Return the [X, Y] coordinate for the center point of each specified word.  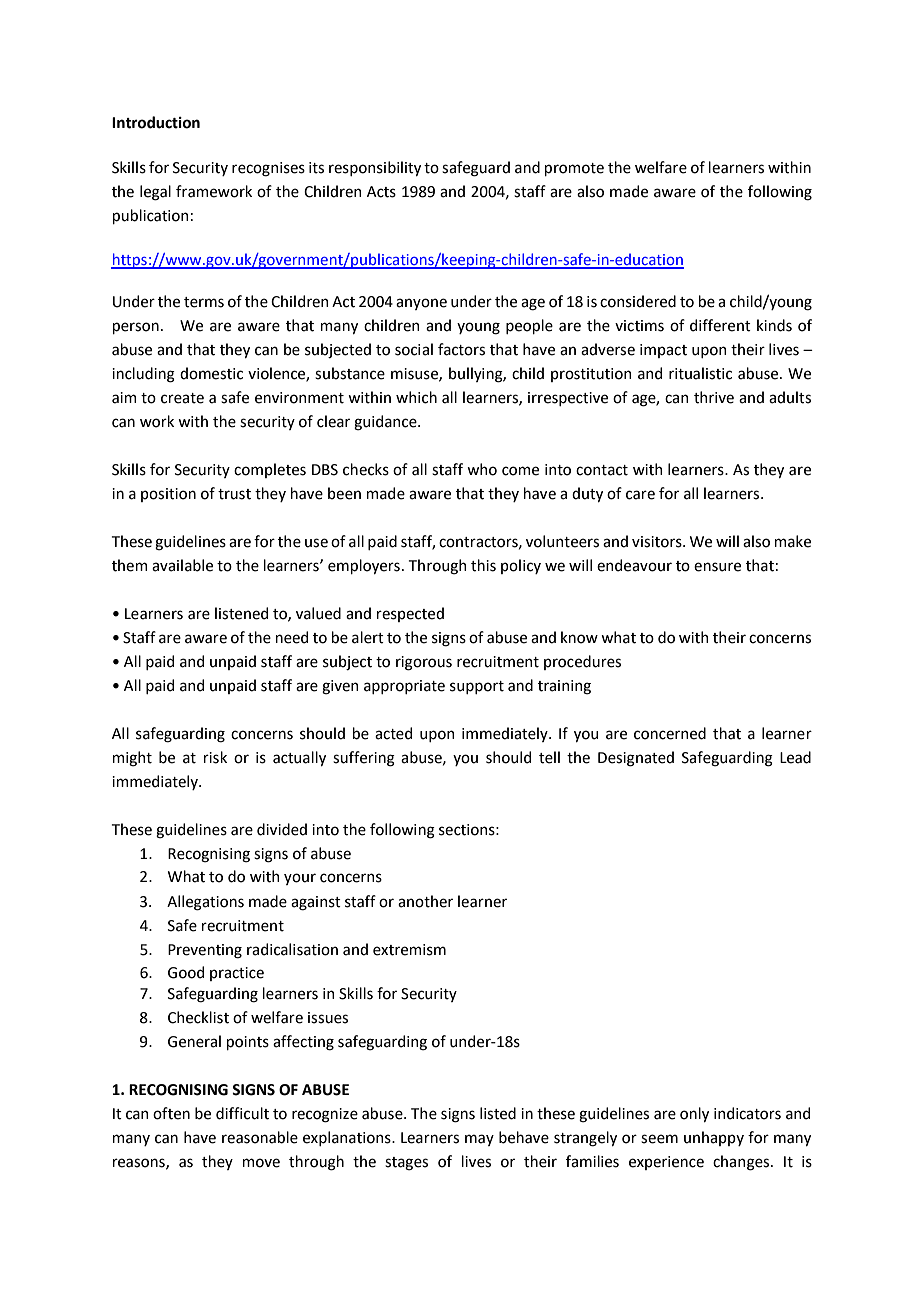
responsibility [375, 168]
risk [215, 757]
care [640, 495]
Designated [636, 759]
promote [574, 169]
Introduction [156, 122]
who [482, 469]
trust [234, 494]
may [479, 1140]
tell [549, 757]
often [171, 1113]
